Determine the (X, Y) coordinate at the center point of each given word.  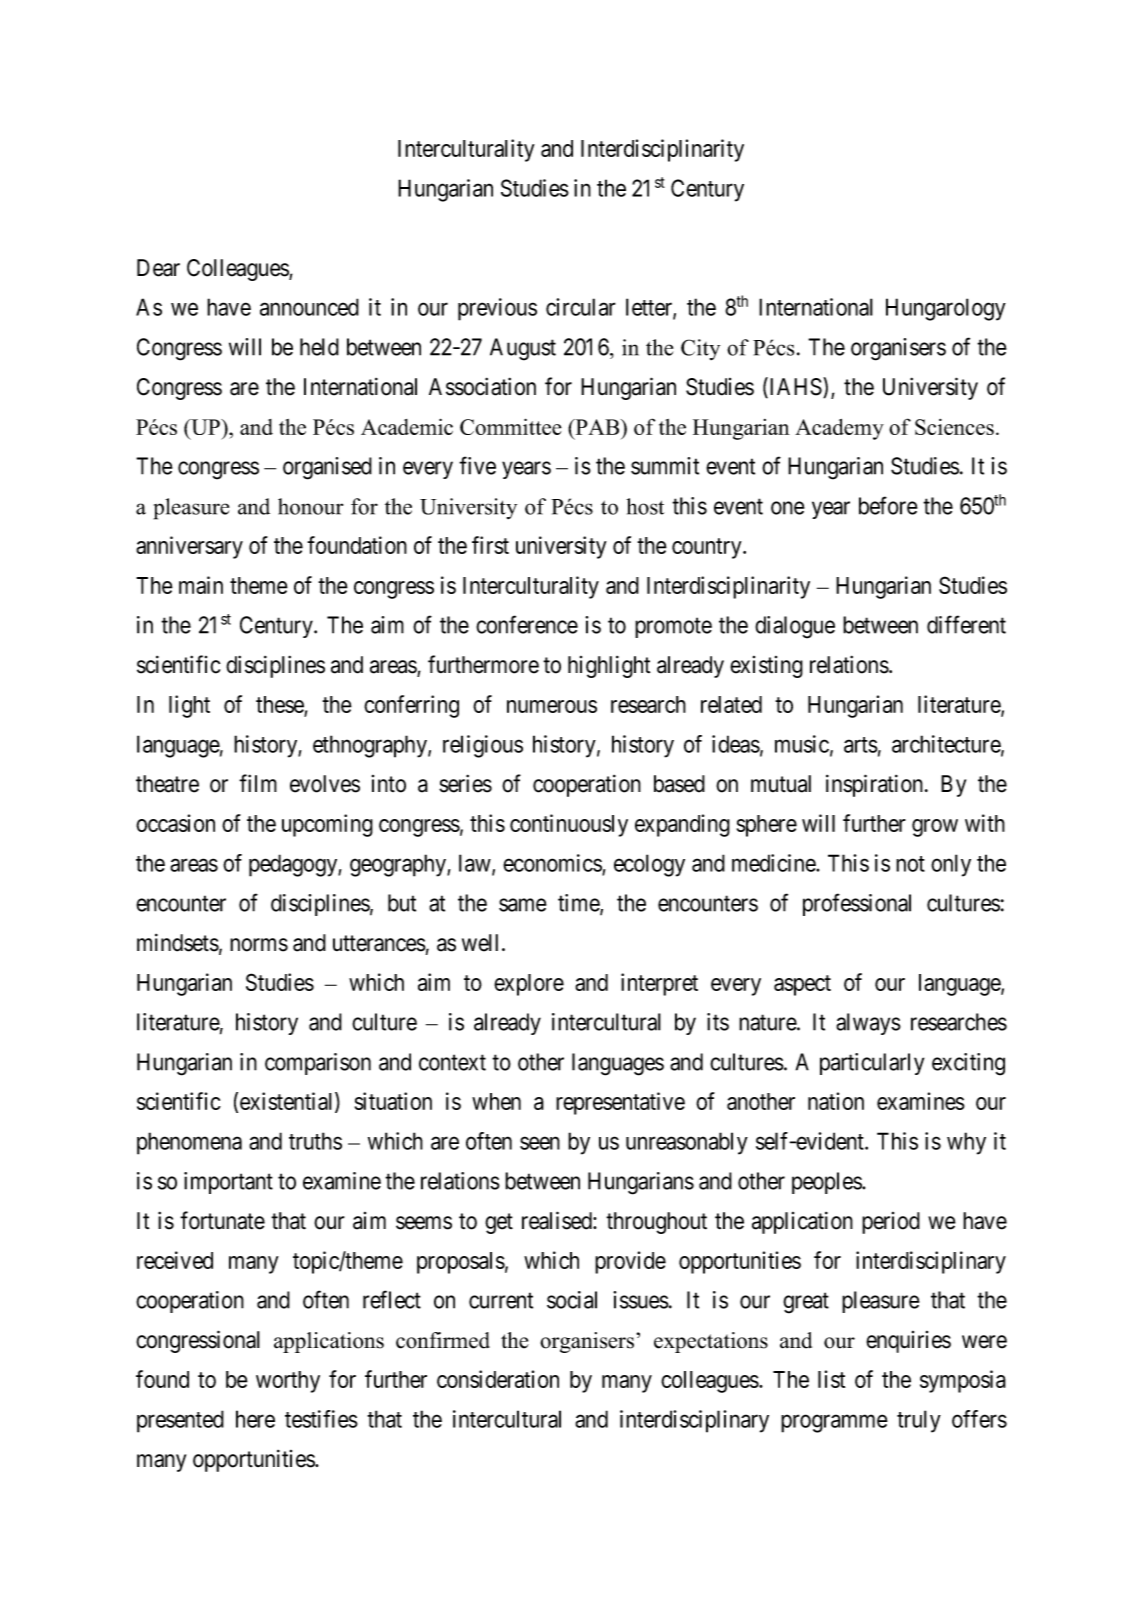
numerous (552, 706)
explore (529, 985)
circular (581, 307)
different (966, 624)
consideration (498, 1379)
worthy (288, 1382)
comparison (318, 1064)
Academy (839, 429)
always (868, 1024)
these (280, 704)
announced (309, 307)
